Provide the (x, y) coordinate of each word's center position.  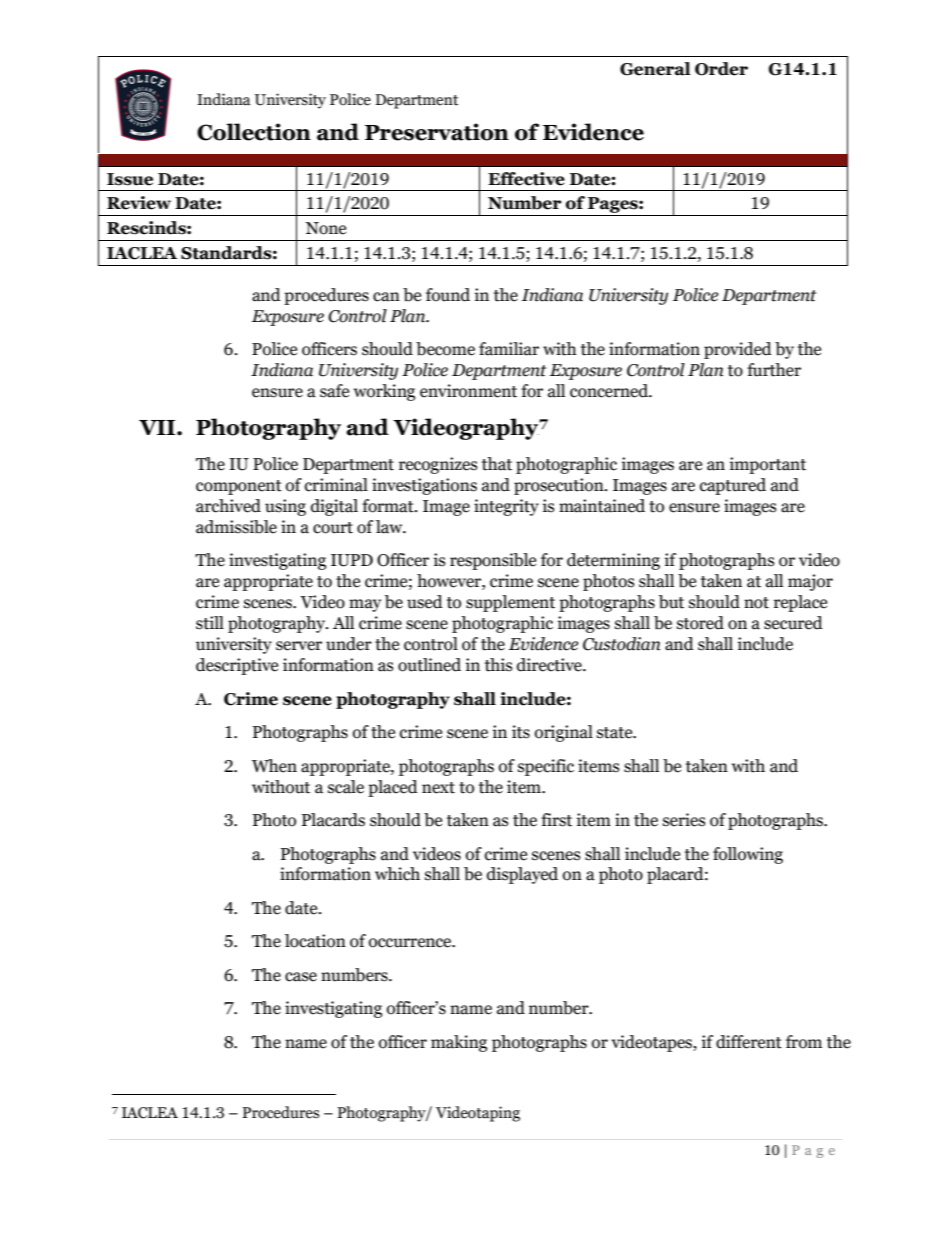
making (459, 1043)
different (749, 1042)
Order (721, 69)
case (301, 977)
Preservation (437, 132)
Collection (254, 132)
